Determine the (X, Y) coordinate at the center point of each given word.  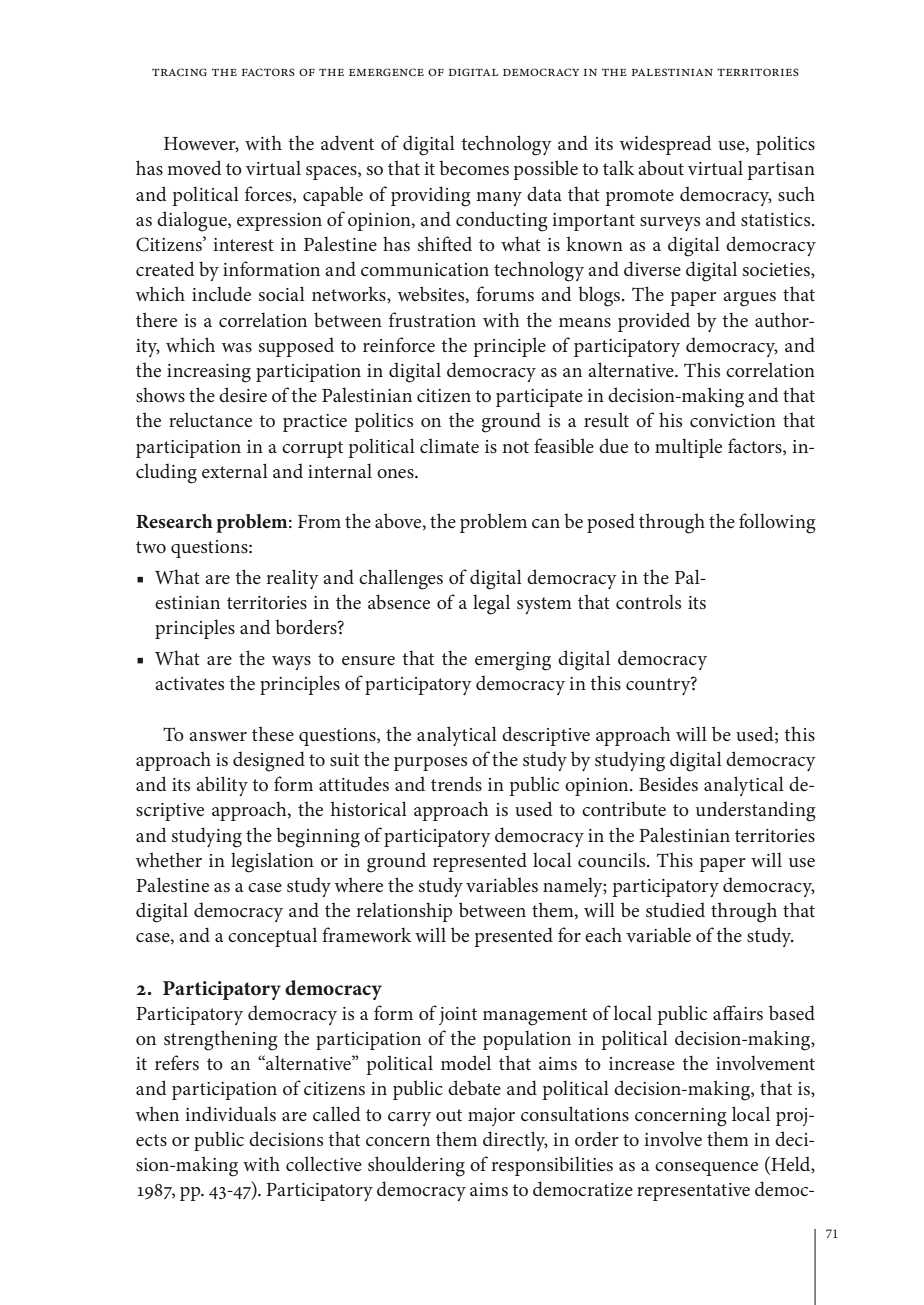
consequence (706, 1169)
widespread (666, 145)
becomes (474, 168)
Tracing (179, 72)
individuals (230, 1114)
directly (515, 1141)
